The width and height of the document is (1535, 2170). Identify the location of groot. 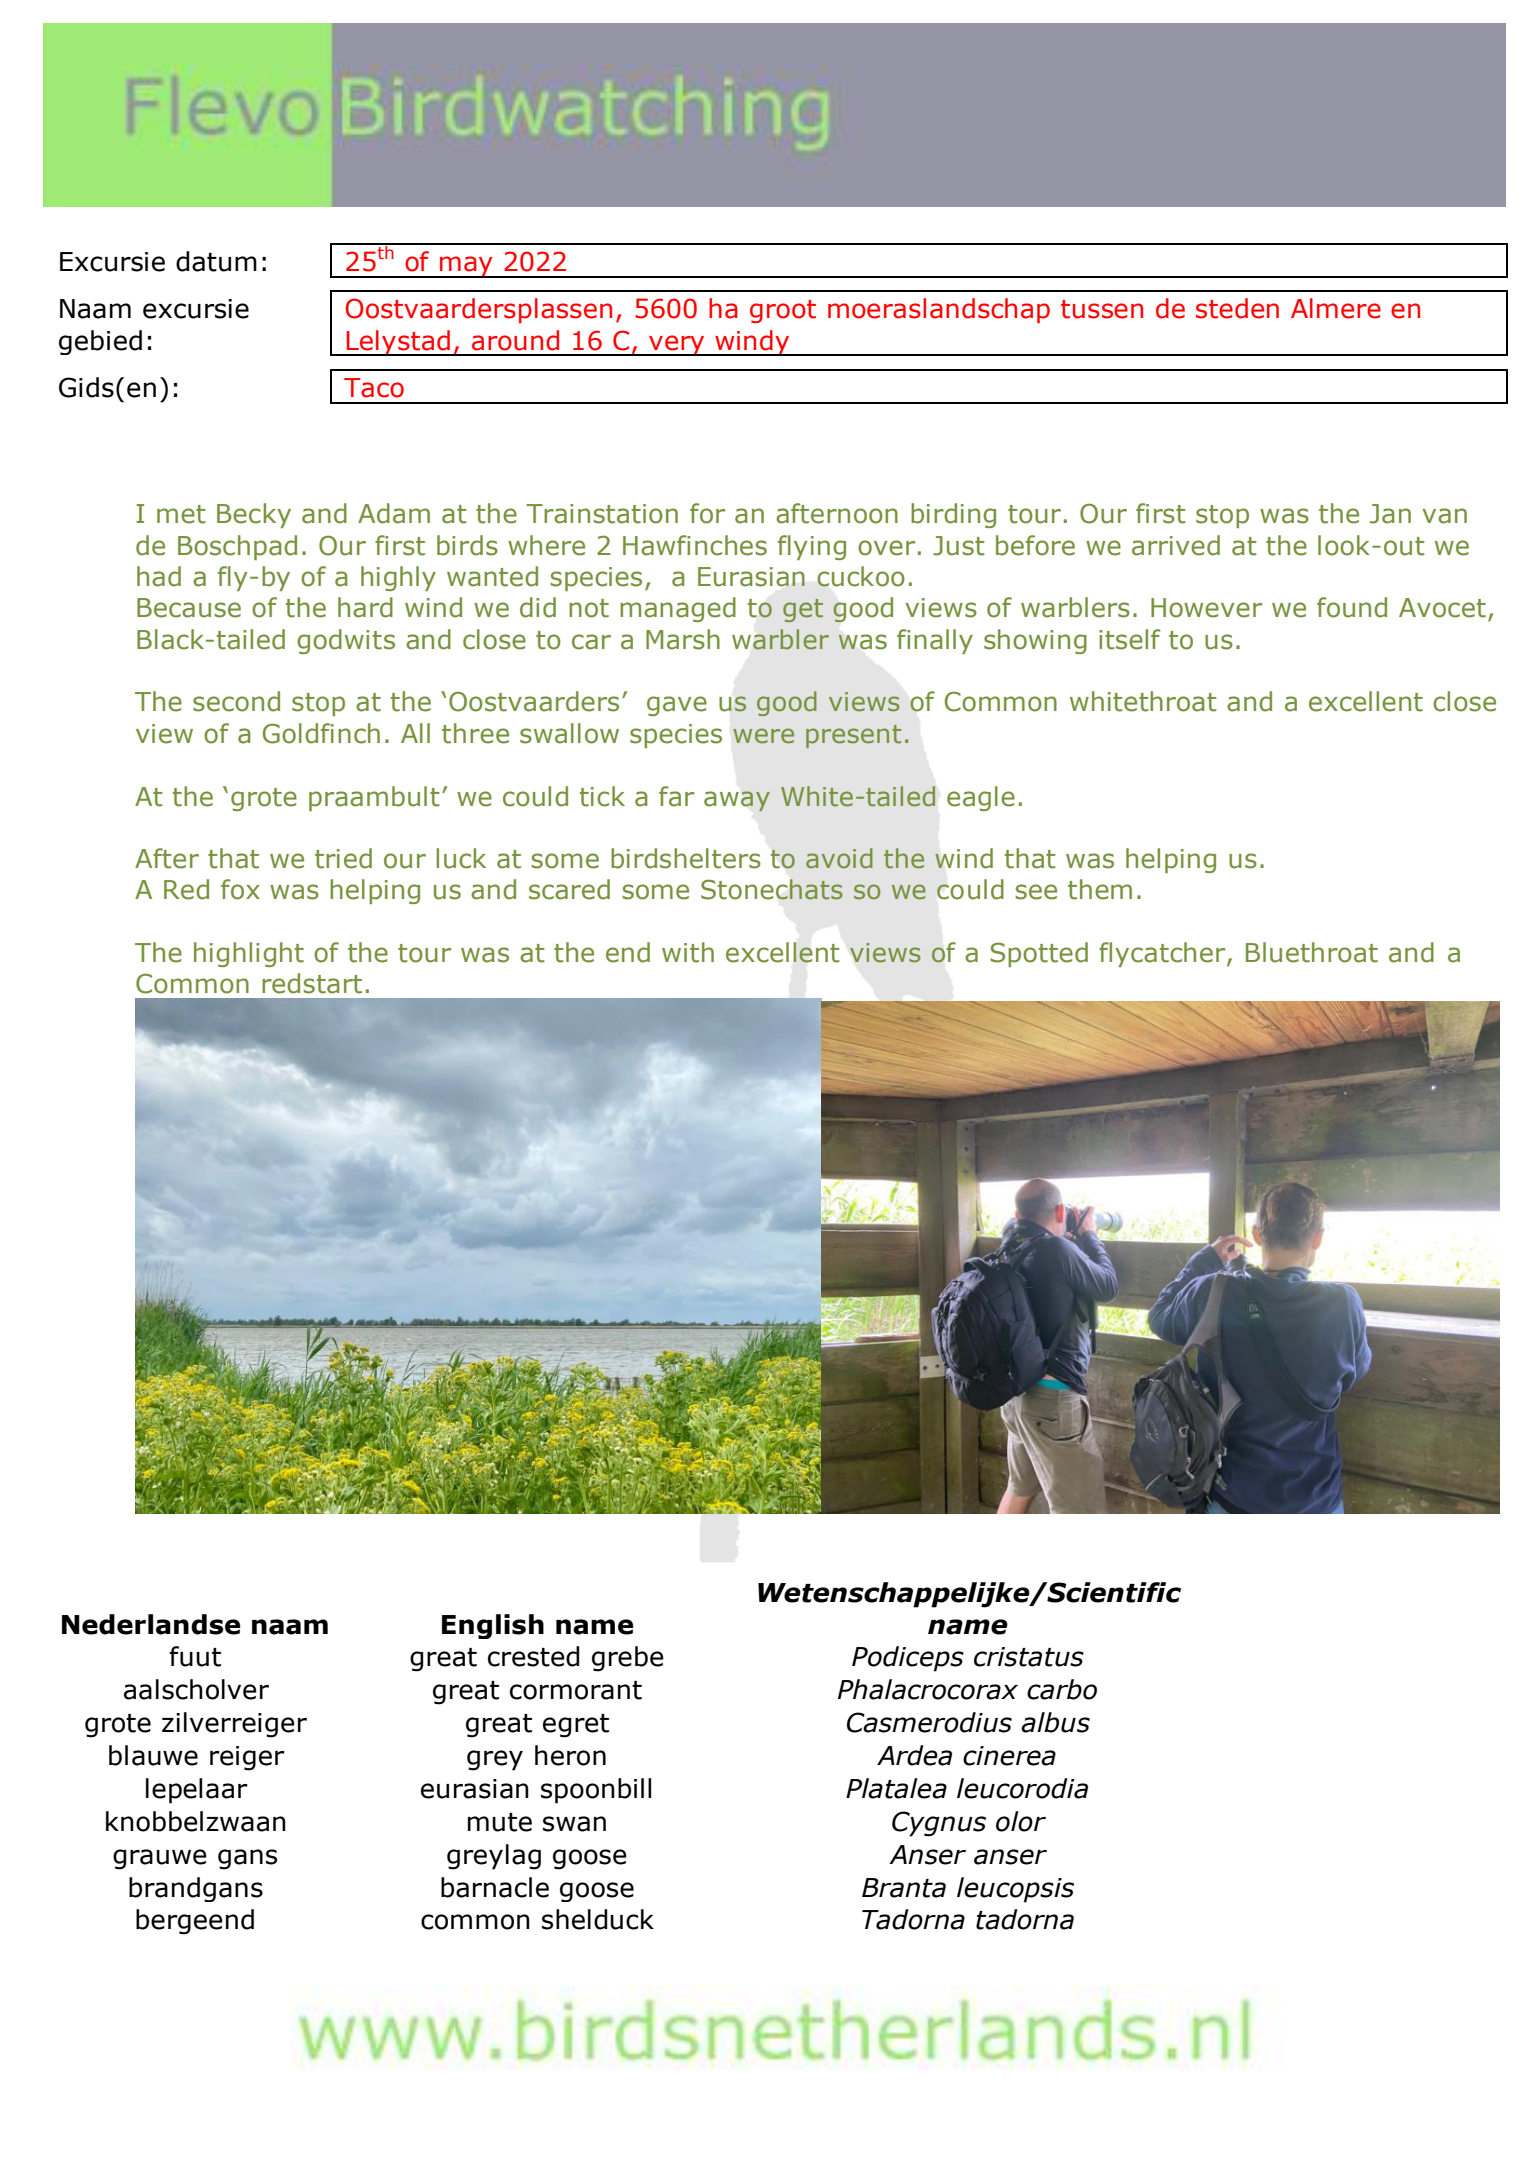
(783, 311).
